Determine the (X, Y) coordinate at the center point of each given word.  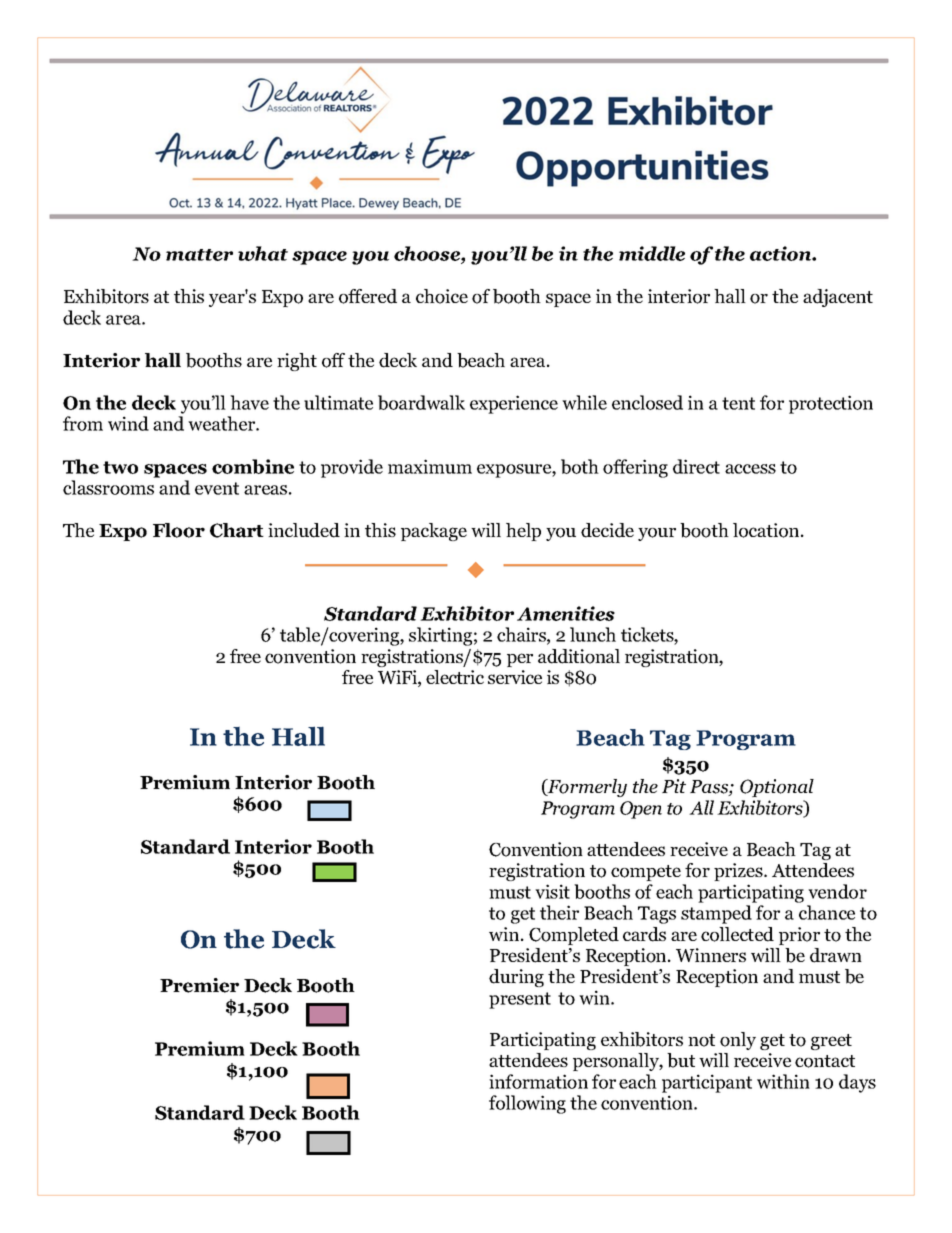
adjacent (838, 298)
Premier (199, 985)
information (538, 1081)
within (783, 1081)
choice (442, 296)
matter (199, 255)
